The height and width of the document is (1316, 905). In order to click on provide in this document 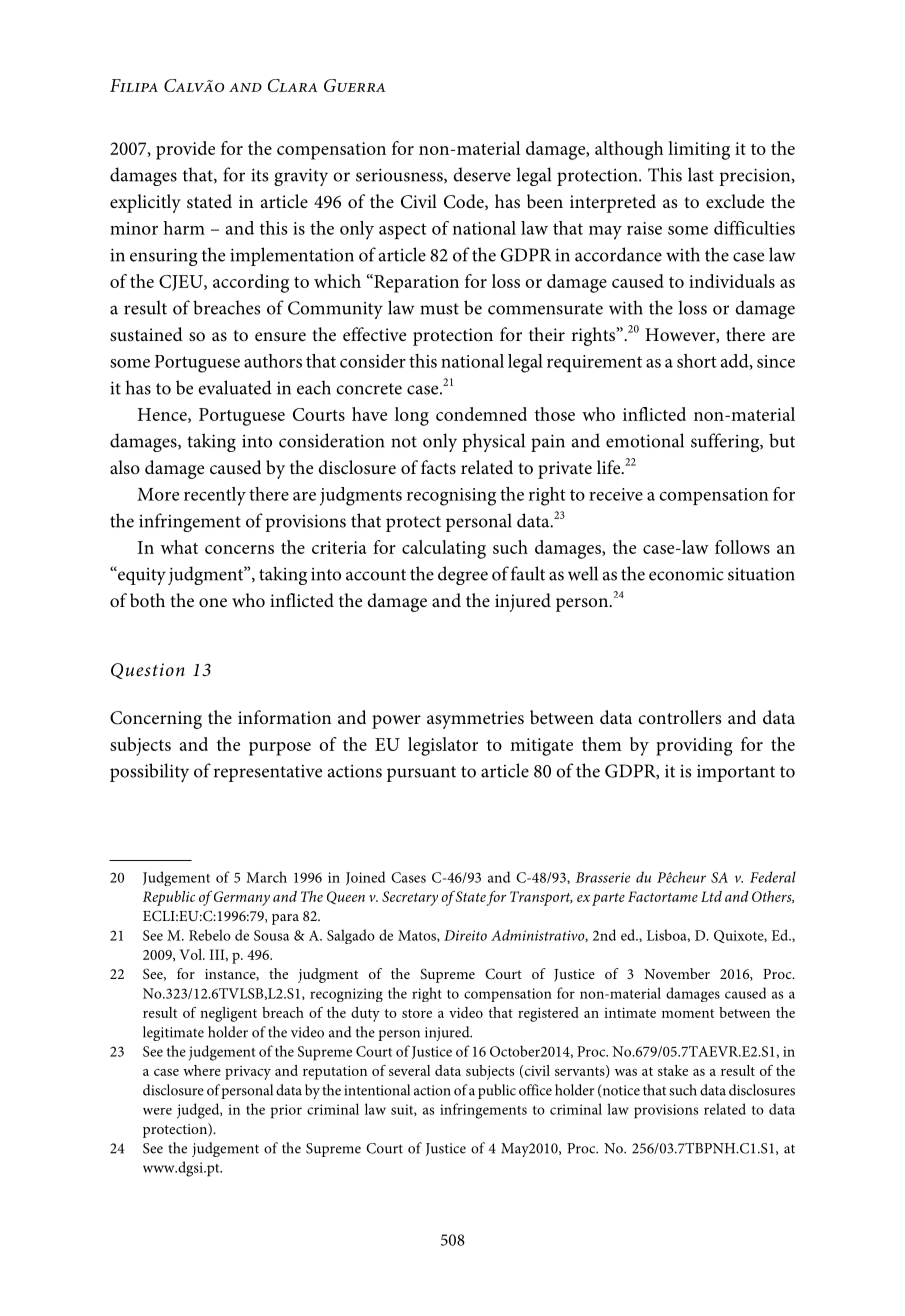, I will do `click(185, 150)`.
